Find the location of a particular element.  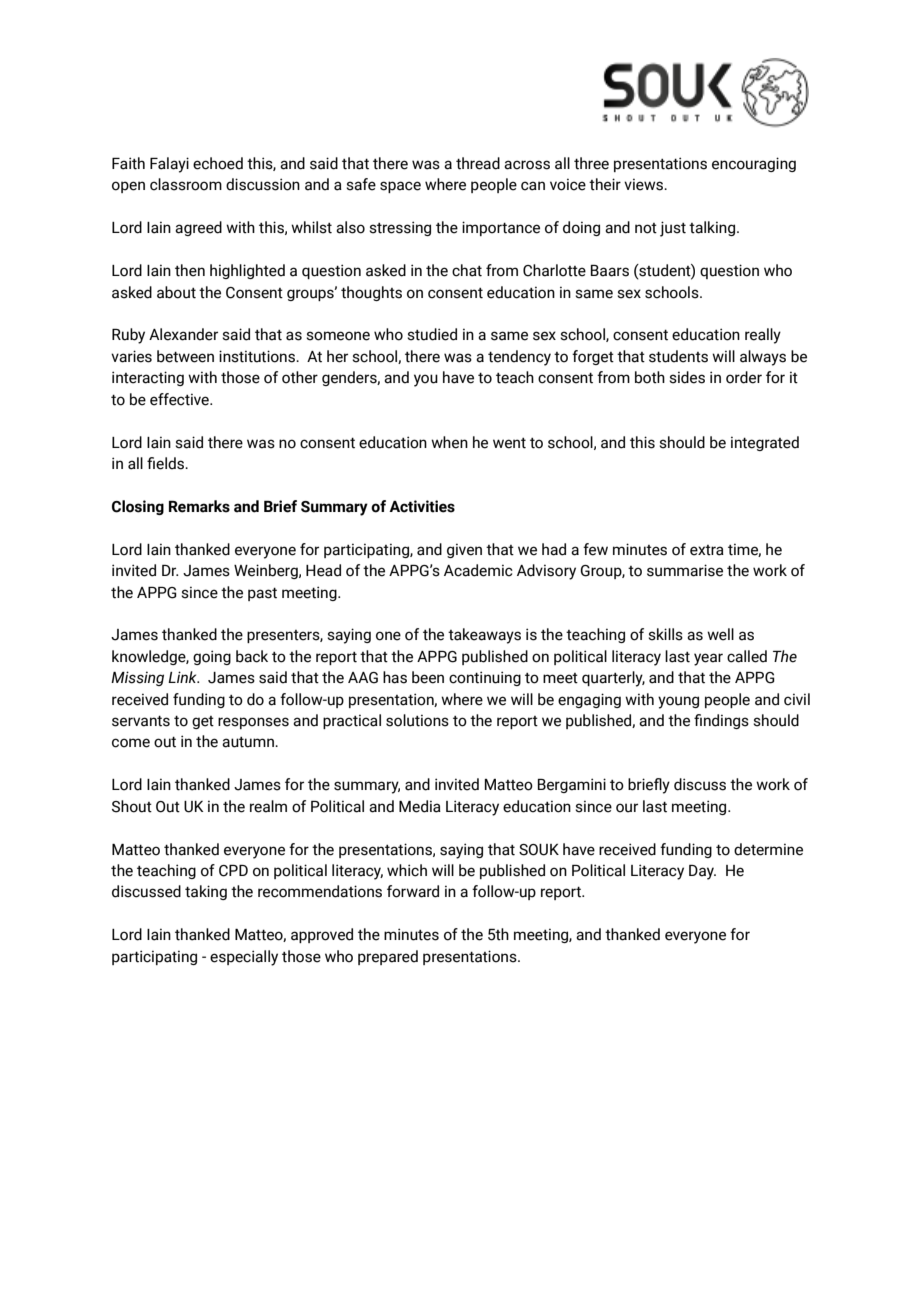

order is located at coordinates (744, 377).
